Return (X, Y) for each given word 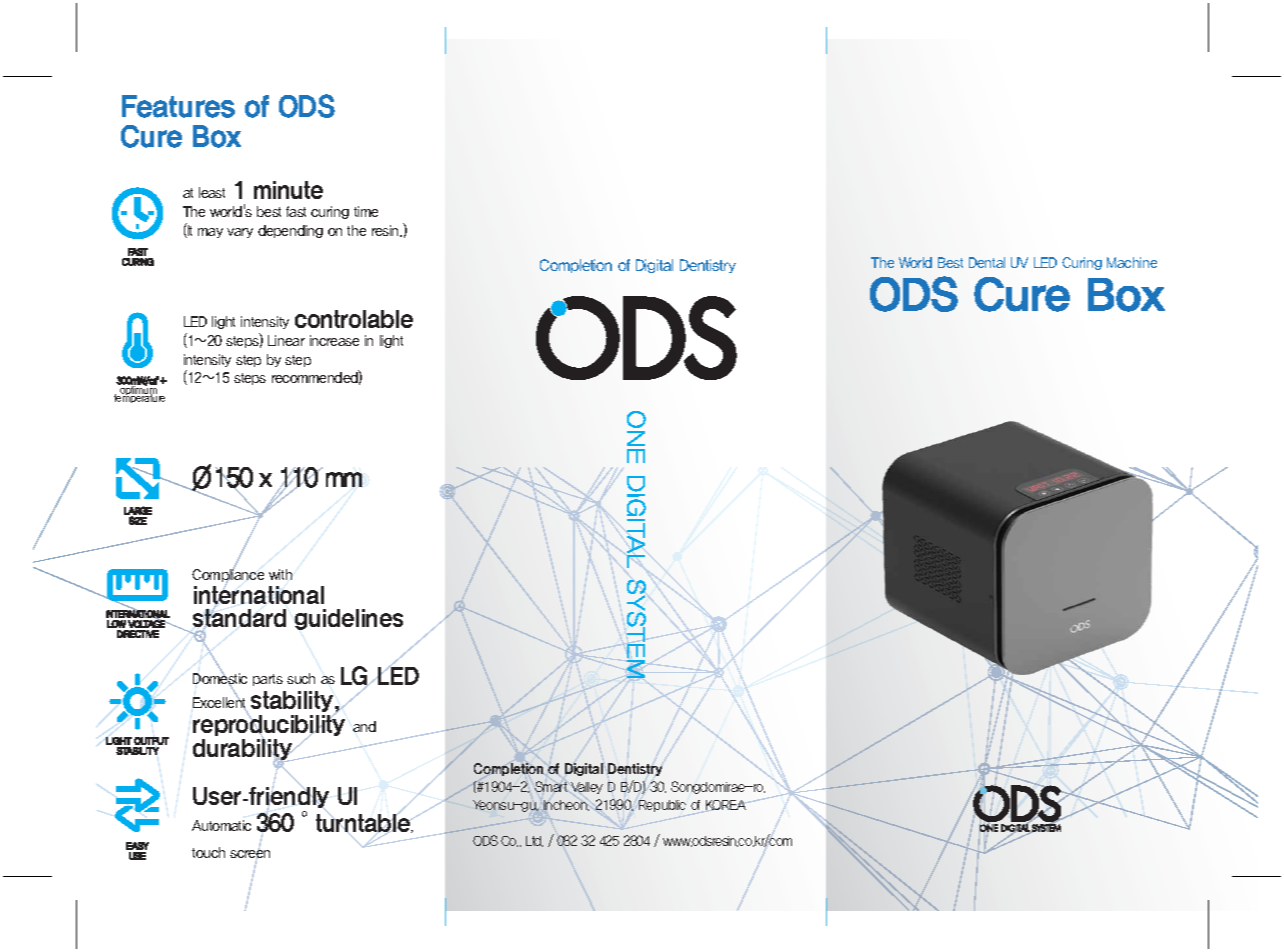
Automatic (221, 825)
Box (217, 136)
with (280, 574)
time (366, 211)
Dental (987, 262)
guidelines (349, 619)
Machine (1132, 262)
